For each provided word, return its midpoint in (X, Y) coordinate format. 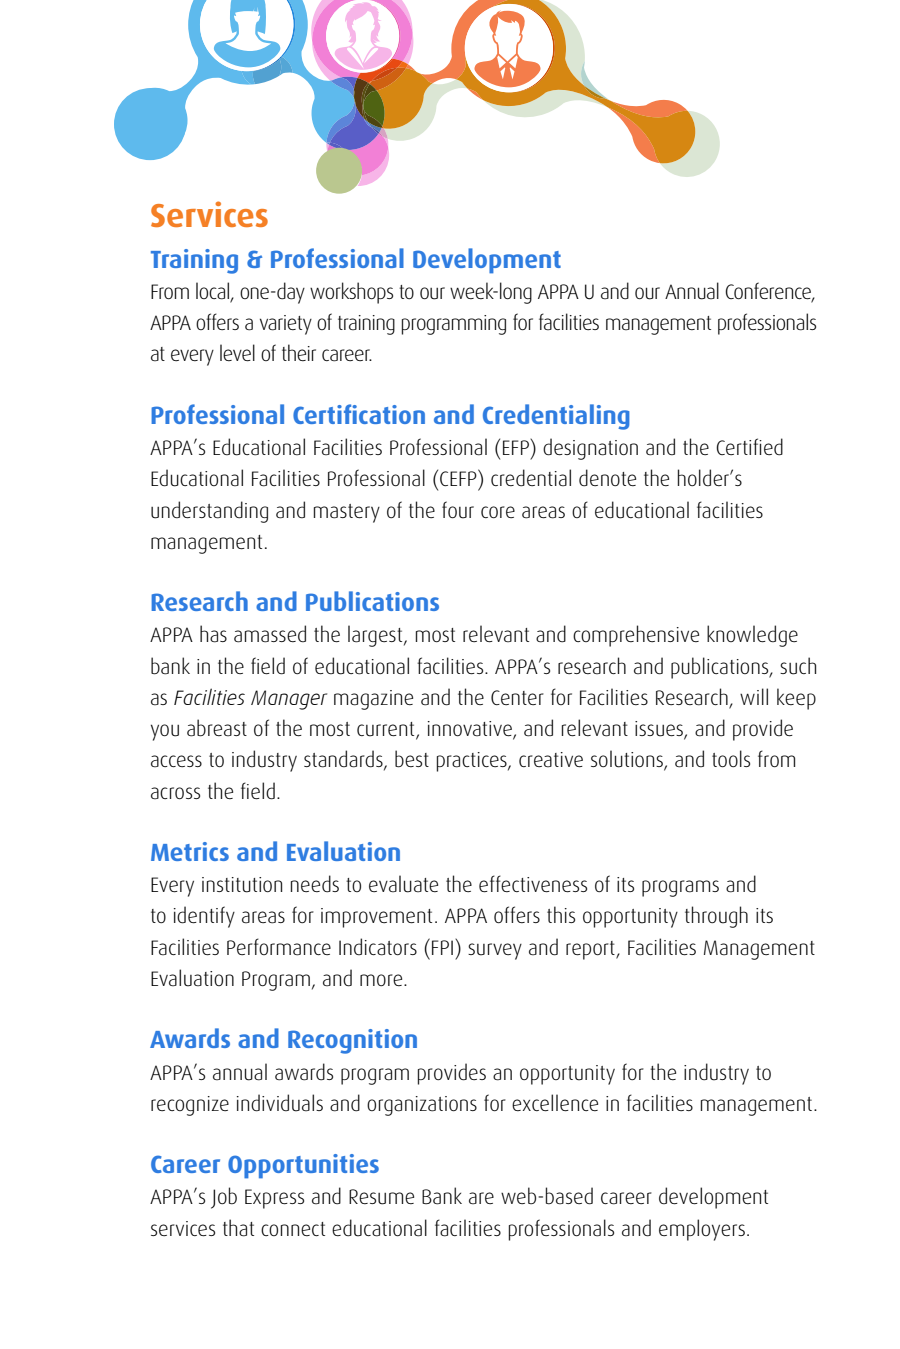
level (237, 353)
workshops (351, 293)
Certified (749, 447)
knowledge (752, 636)
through (716, 917)
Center (517, 697)
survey (495, 951)
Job (224, 1198)
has (213, 634)
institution (242, 885)
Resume (381, 1197)
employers (702, 1230)
